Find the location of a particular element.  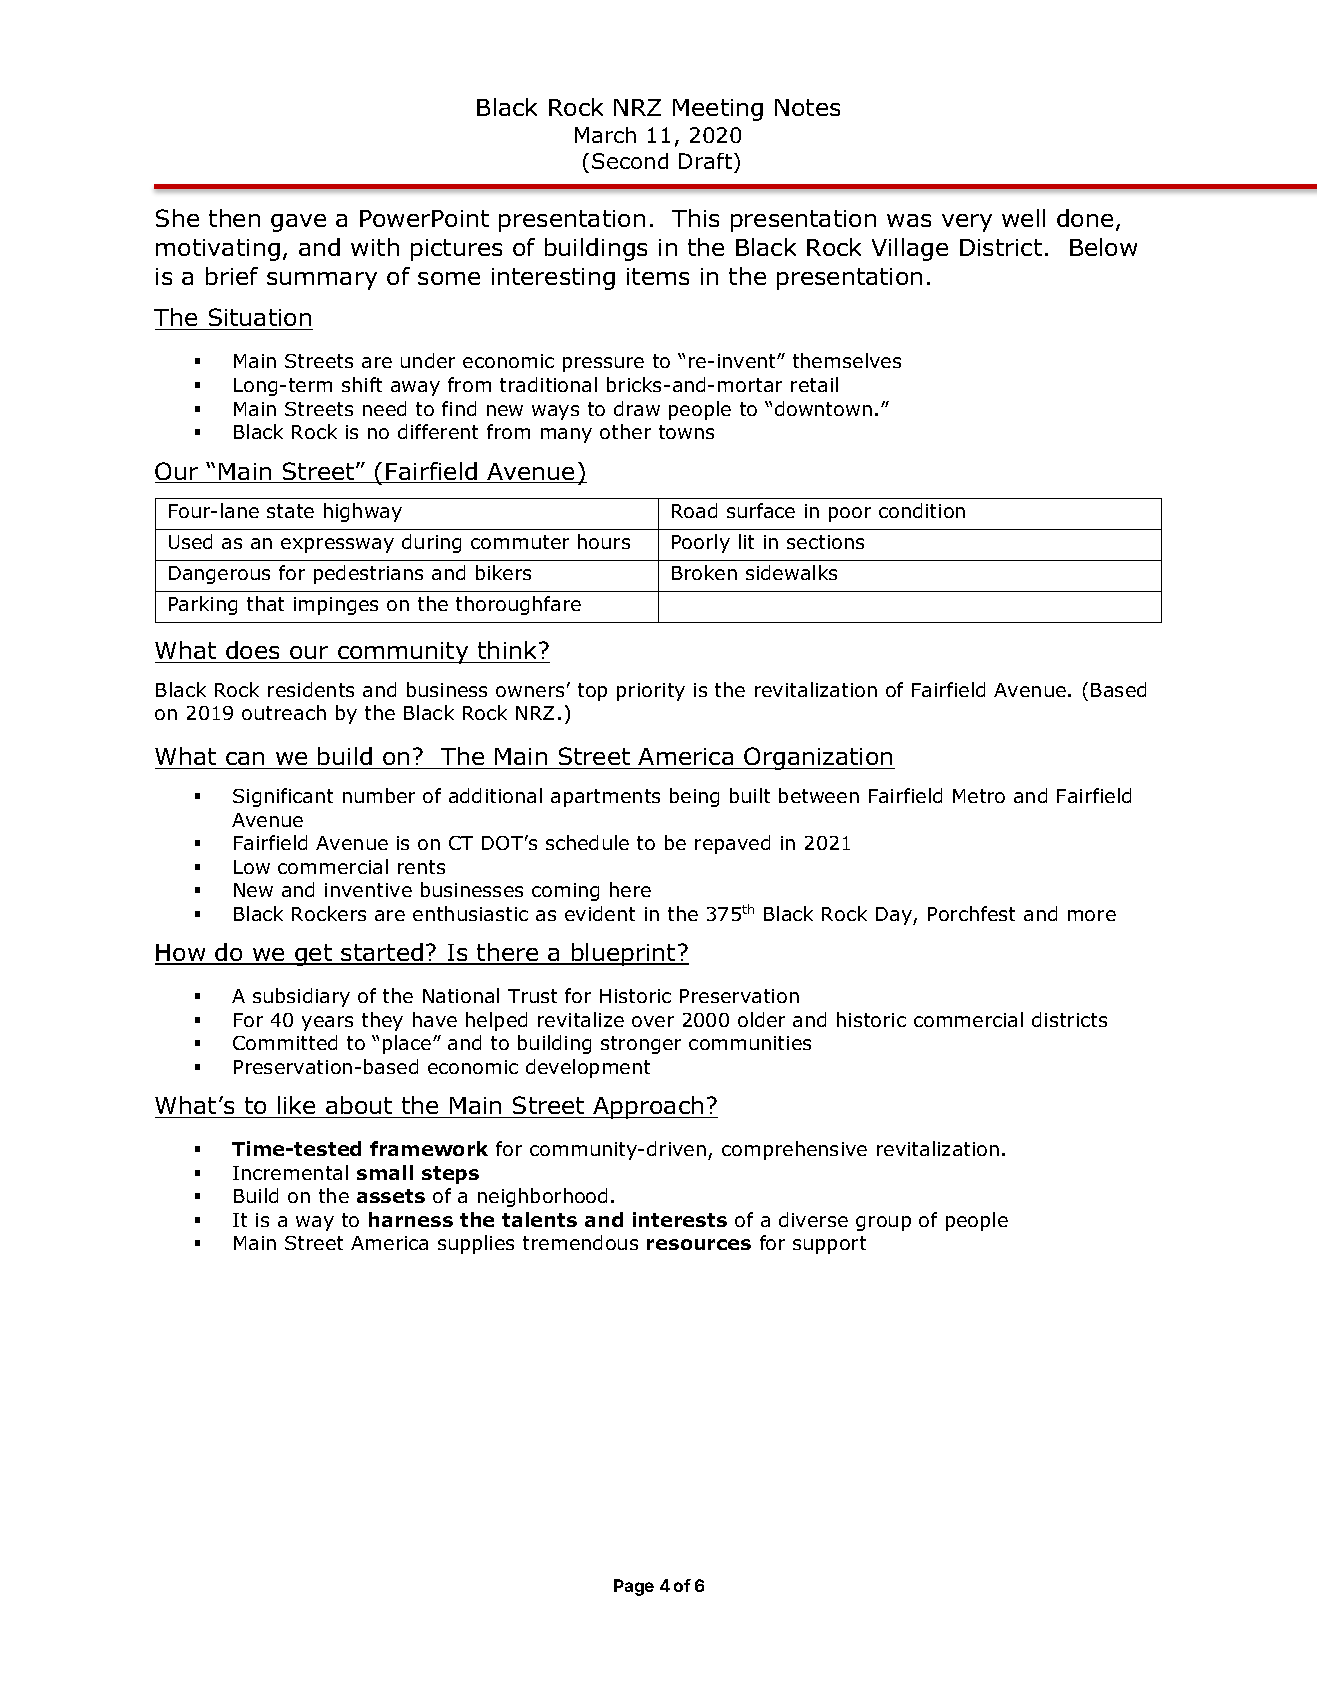

Second is located at coordinates (630, 161).
